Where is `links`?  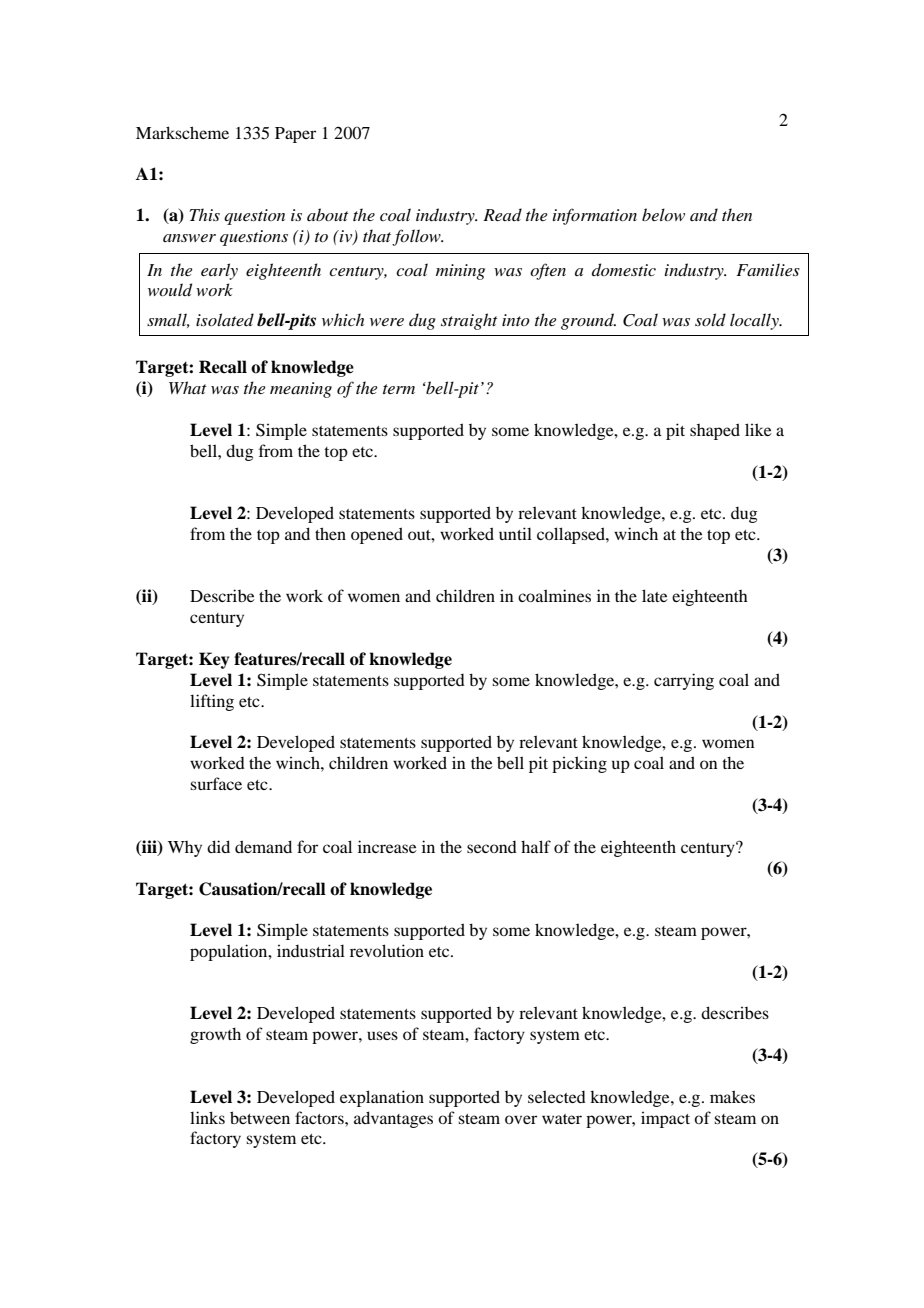
links is located at coordinates (207, 1117).
